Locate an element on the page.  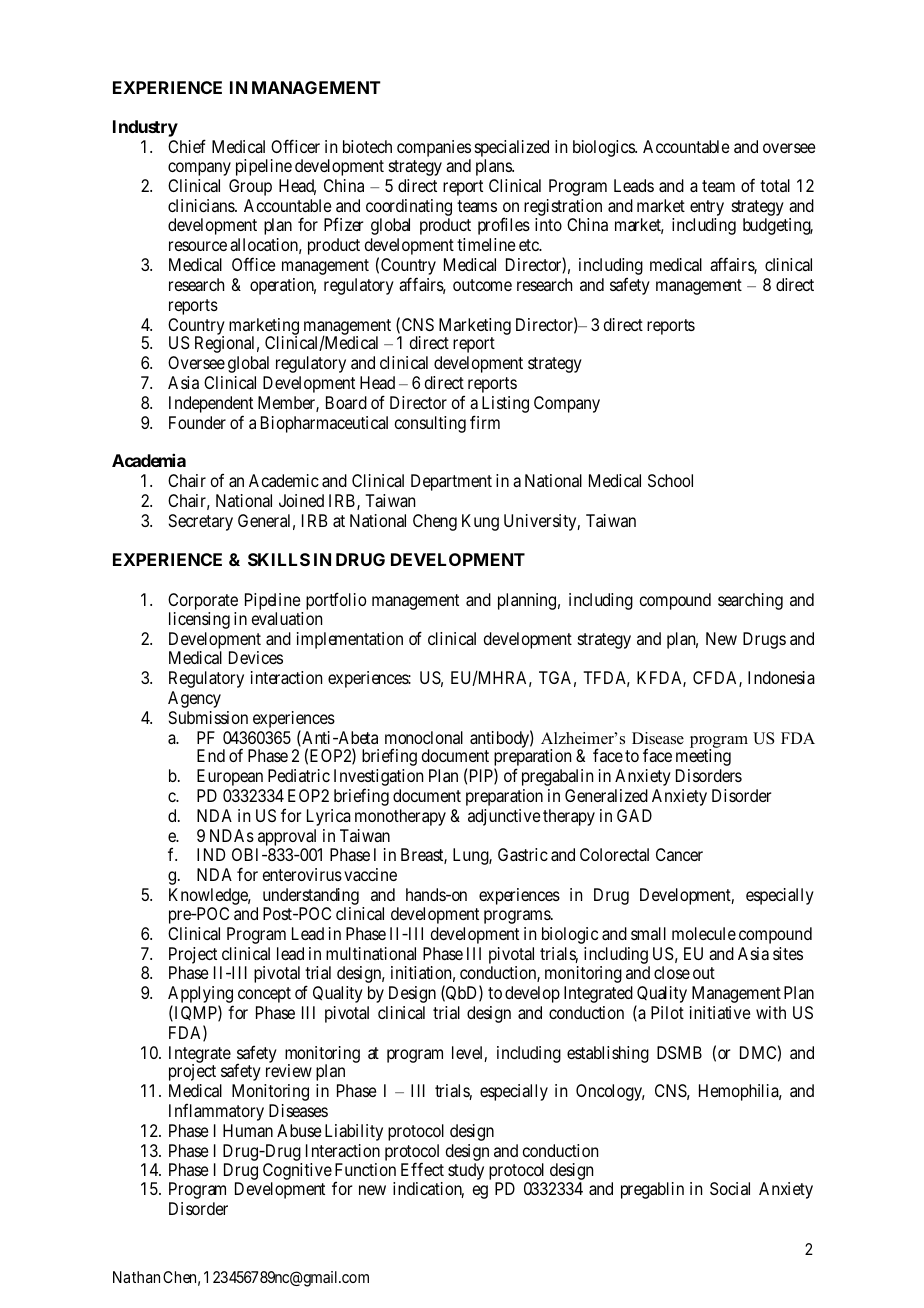
coordinating is located at coordinates (409, 209).
